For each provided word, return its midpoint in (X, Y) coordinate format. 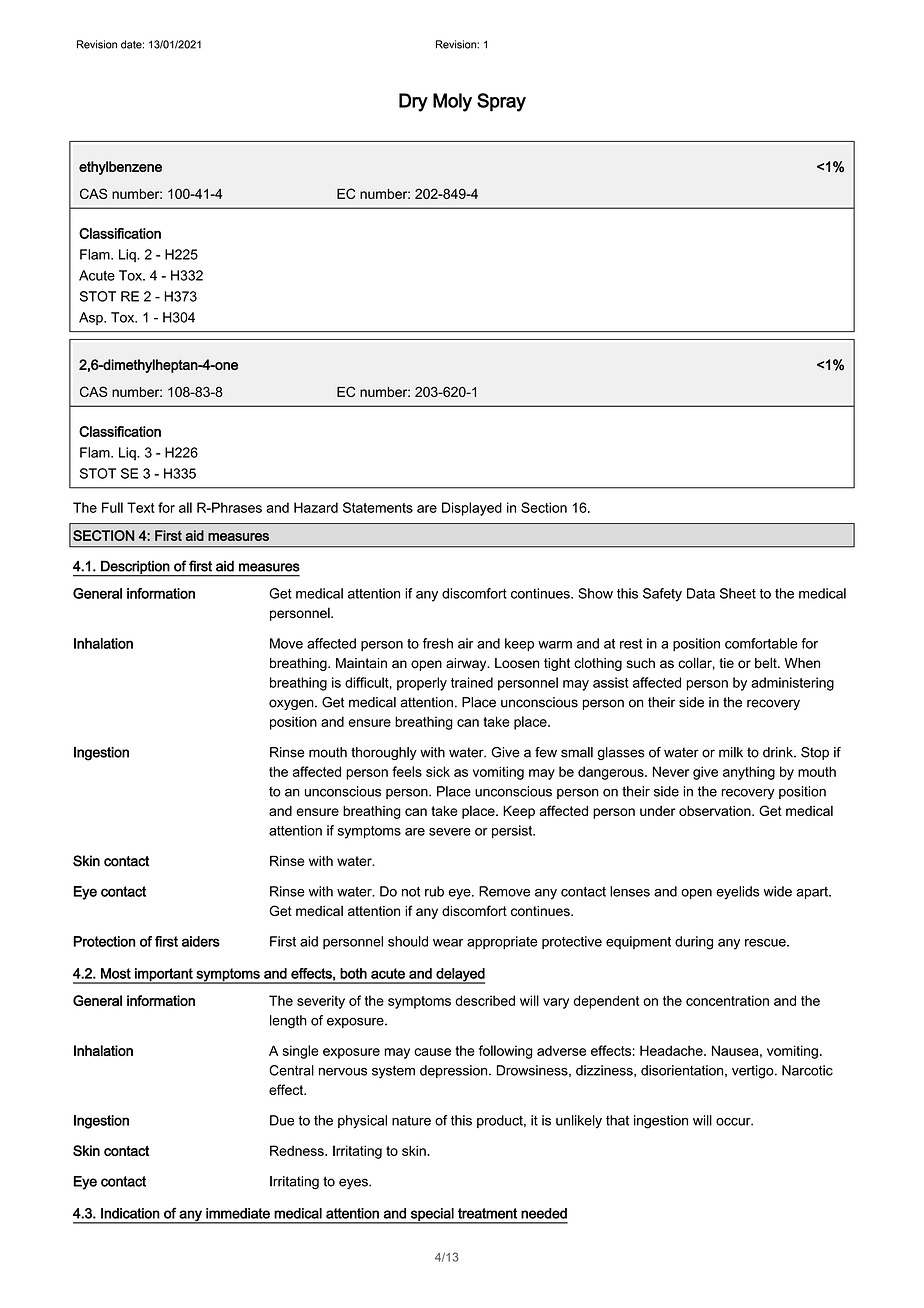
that (617, 1120)
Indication (130, 1213)
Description (135, 568)
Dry (413, 102)
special (432, 1215)
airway (467, 664)
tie (726, 663)
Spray (501, 102)
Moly (452, 102)
